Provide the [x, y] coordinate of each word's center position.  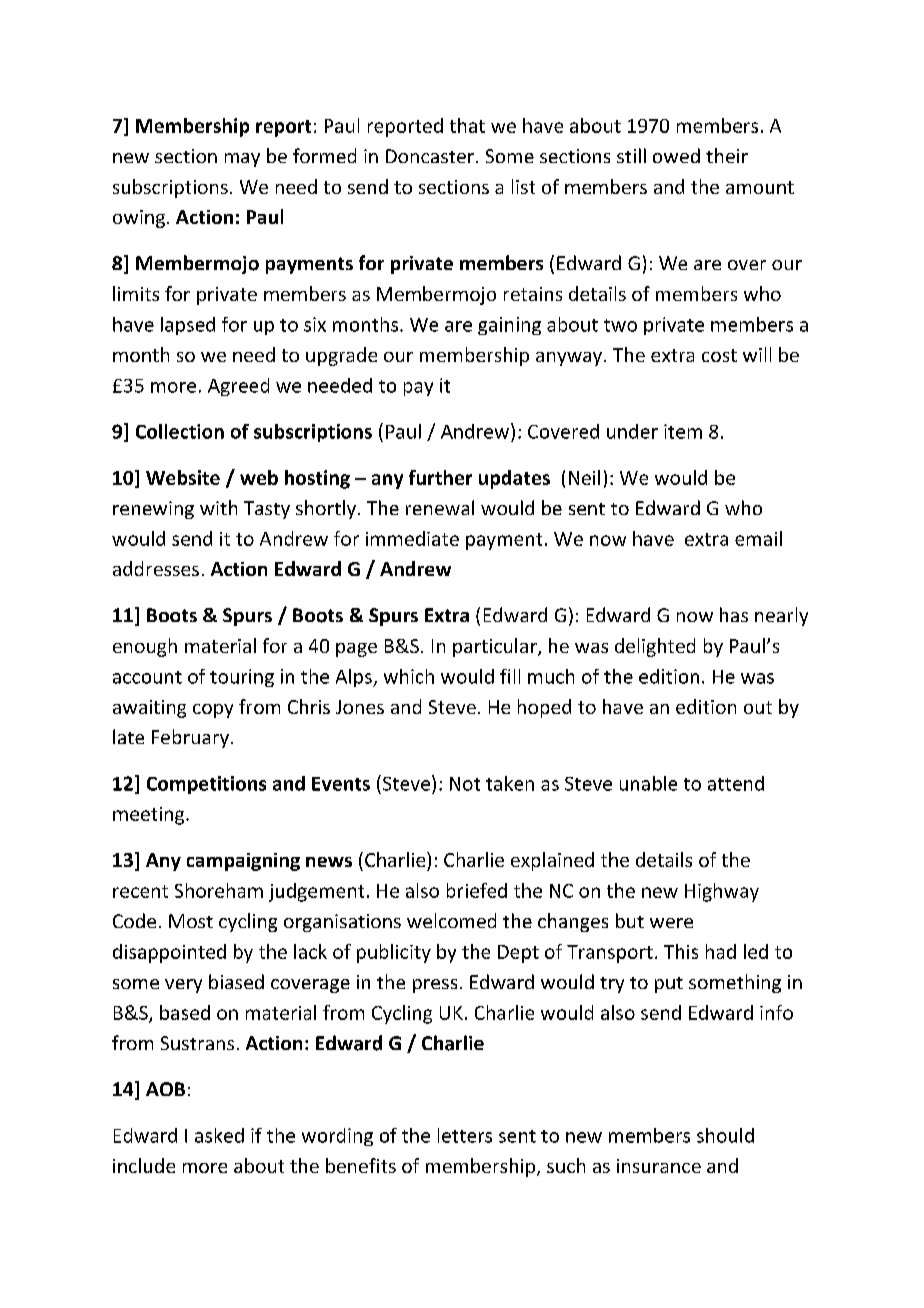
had [721, 951]
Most [191, 921]
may [242, 160]
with [218, 507]
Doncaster [431, 156]
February [190, 738]
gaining [509, 326]
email [758, 538]
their [727, 155]
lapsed [188, 326]
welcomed [451, 920]
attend [736, 783]
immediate [412, 538]
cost [719, 355]
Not [465, 784]
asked [219, 1135]
